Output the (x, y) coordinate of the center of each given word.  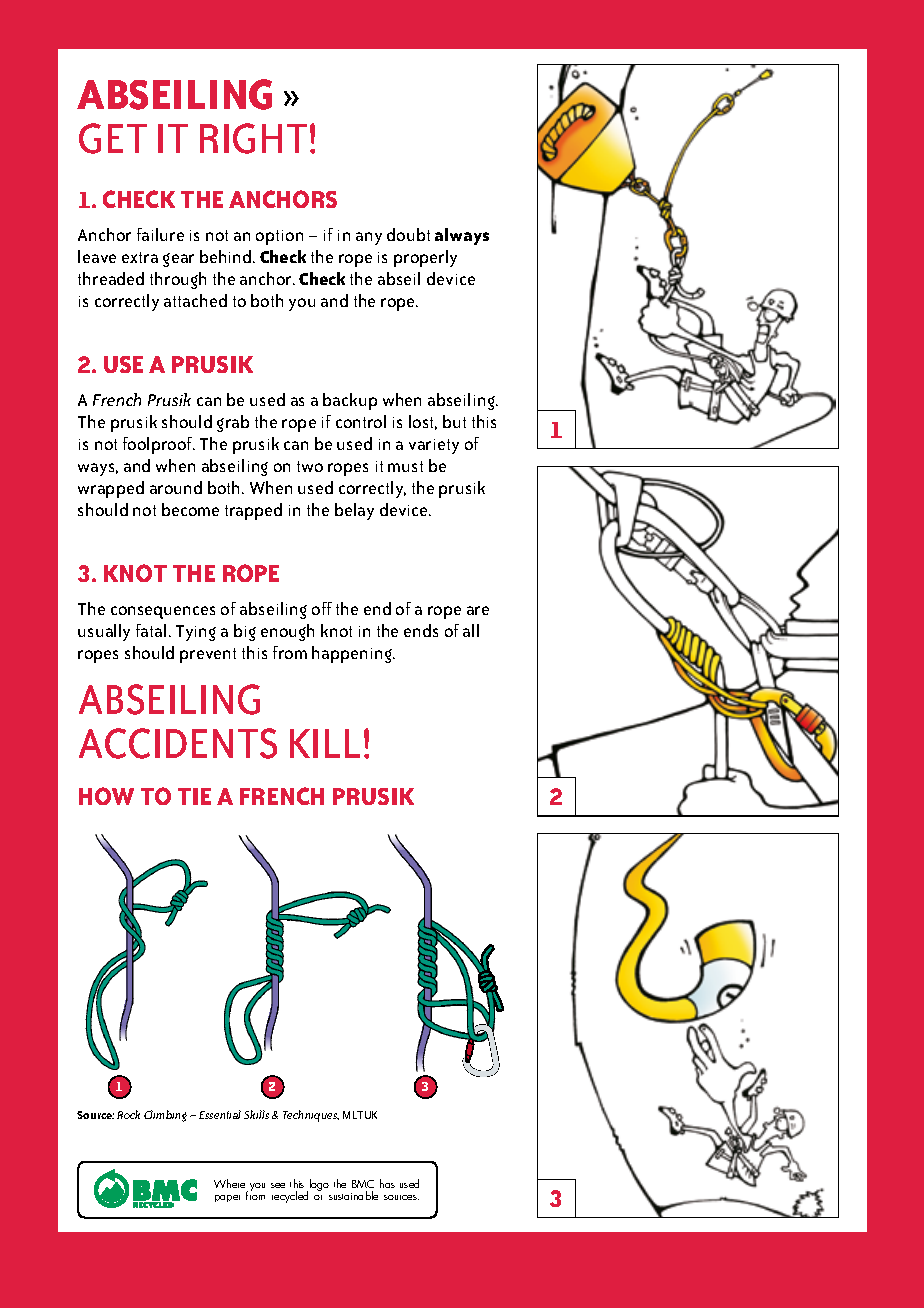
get (113, 138)
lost (423, 422)
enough (287, 632)
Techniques (311, 1116)
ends (421, 630)
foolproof (159, 445)
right (253, 138)
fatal (151, 630)
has (387, 1183)
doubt (408, 234)
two (310, 466)
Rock (128, 1114)
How (106, 796)
